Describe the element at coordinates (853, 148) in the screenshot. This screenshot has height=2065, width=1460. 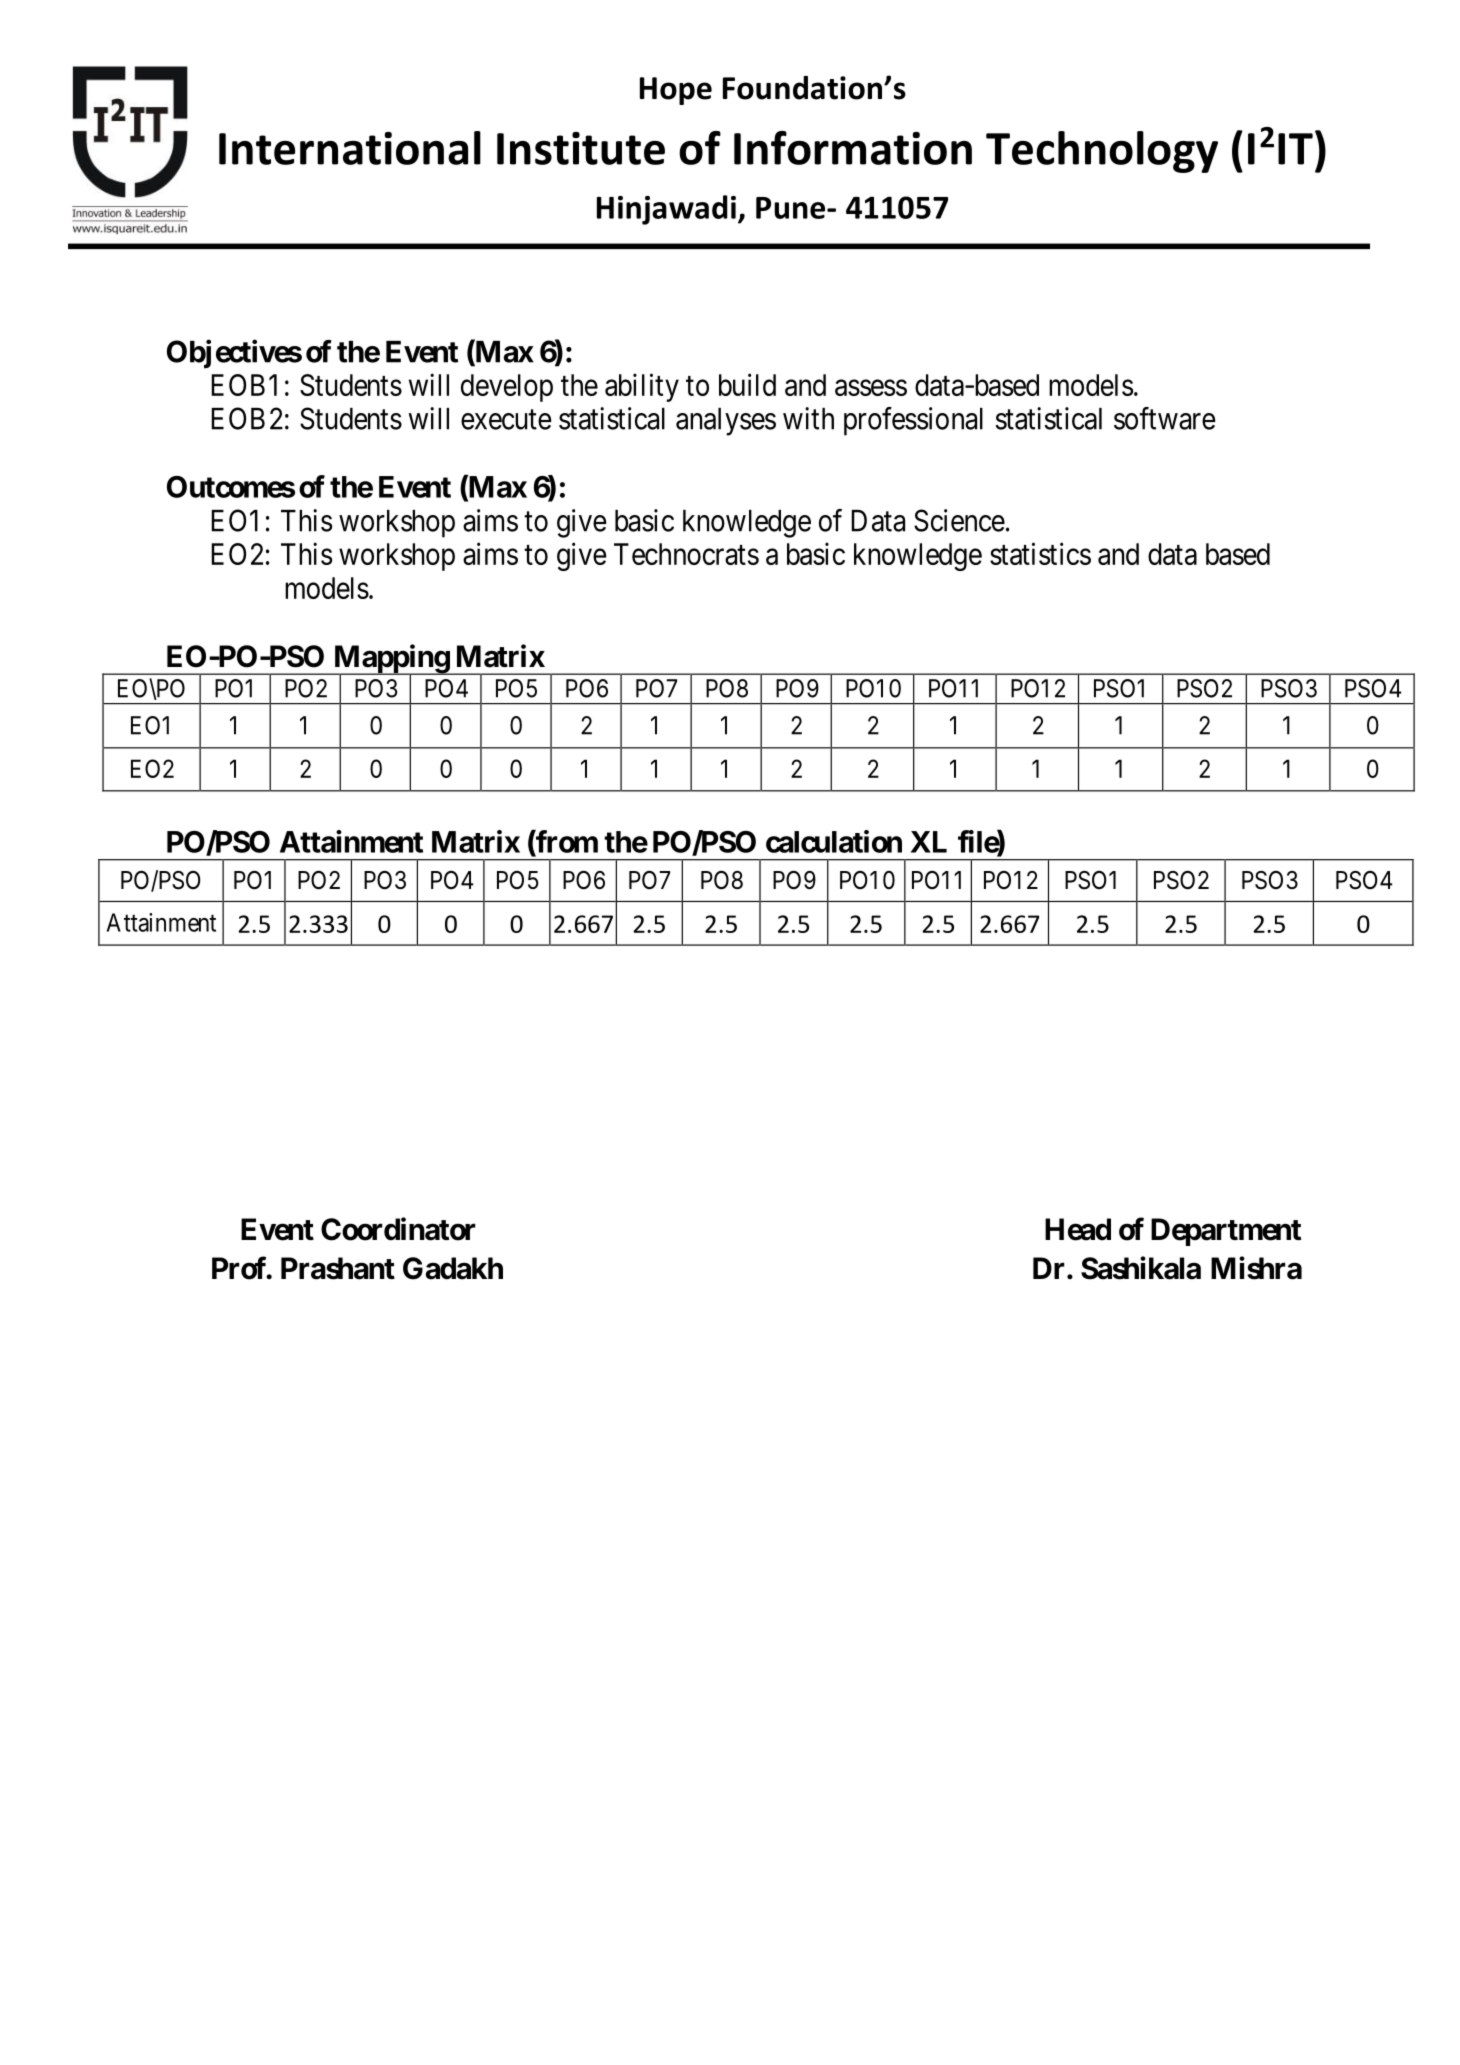
I see `Information` at that location.
